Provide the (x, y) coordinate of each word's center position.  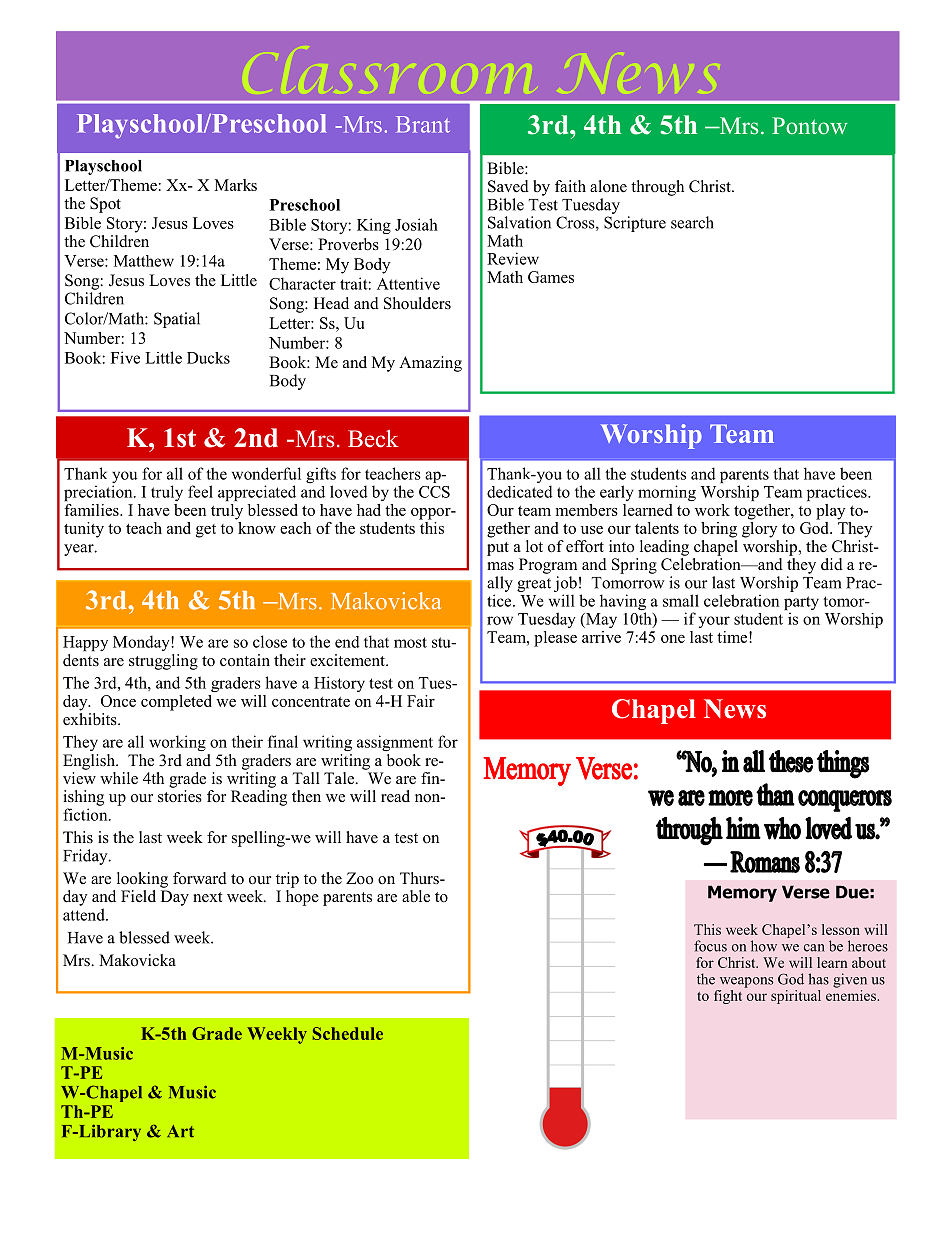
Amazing (430, 364)
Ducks (208, 358)
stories (180, 796)
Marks (235, 185)
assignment (395, 743)
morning (667, 493)
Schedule (348, 1033)
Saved (508, 186)
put (498, 549)
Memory (742, 893)
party (801, 604)
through (657, 188)
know (256, 526)
